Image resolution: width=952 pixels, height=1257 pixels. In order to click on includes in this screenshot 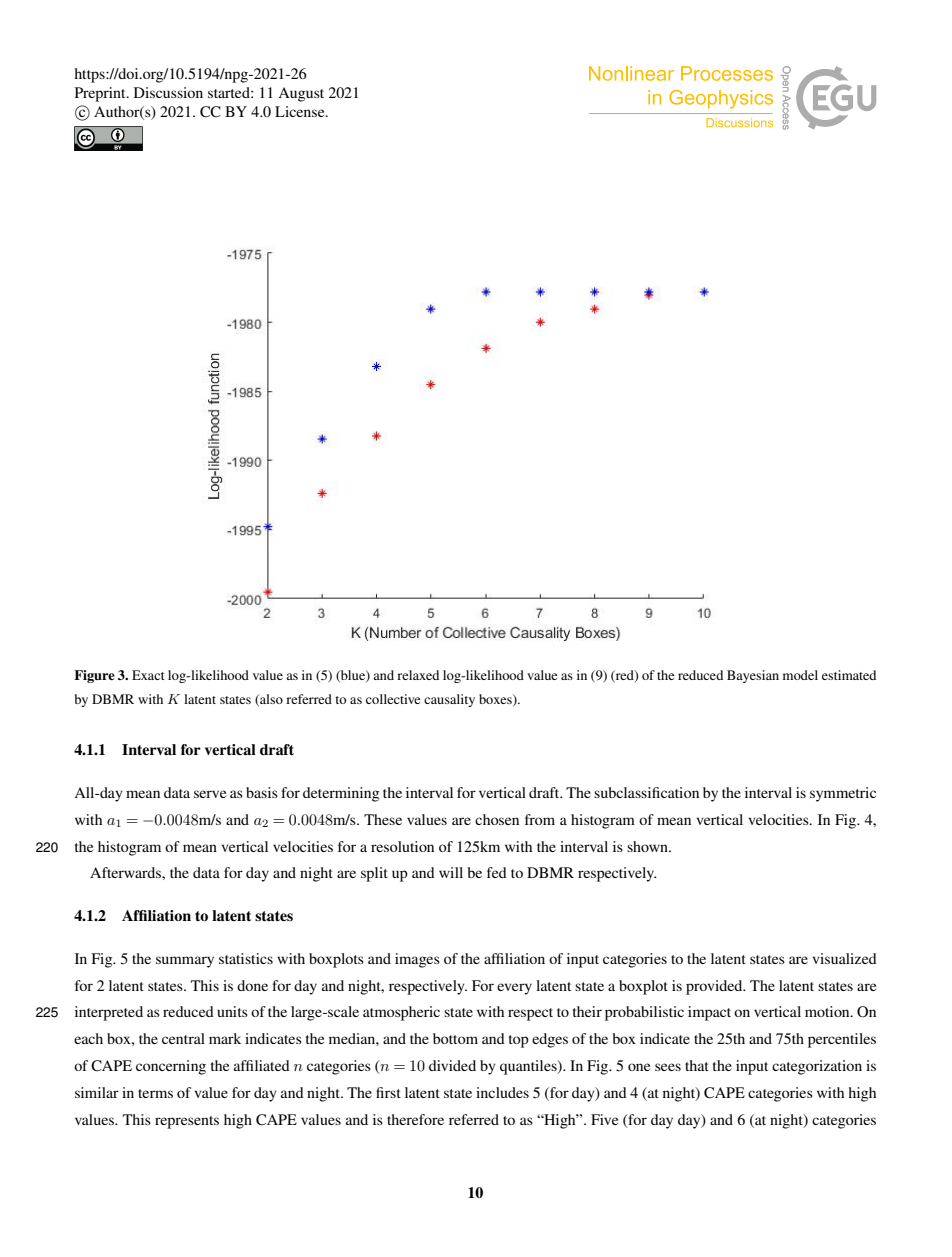, I will do `click(502, 1092)`.
